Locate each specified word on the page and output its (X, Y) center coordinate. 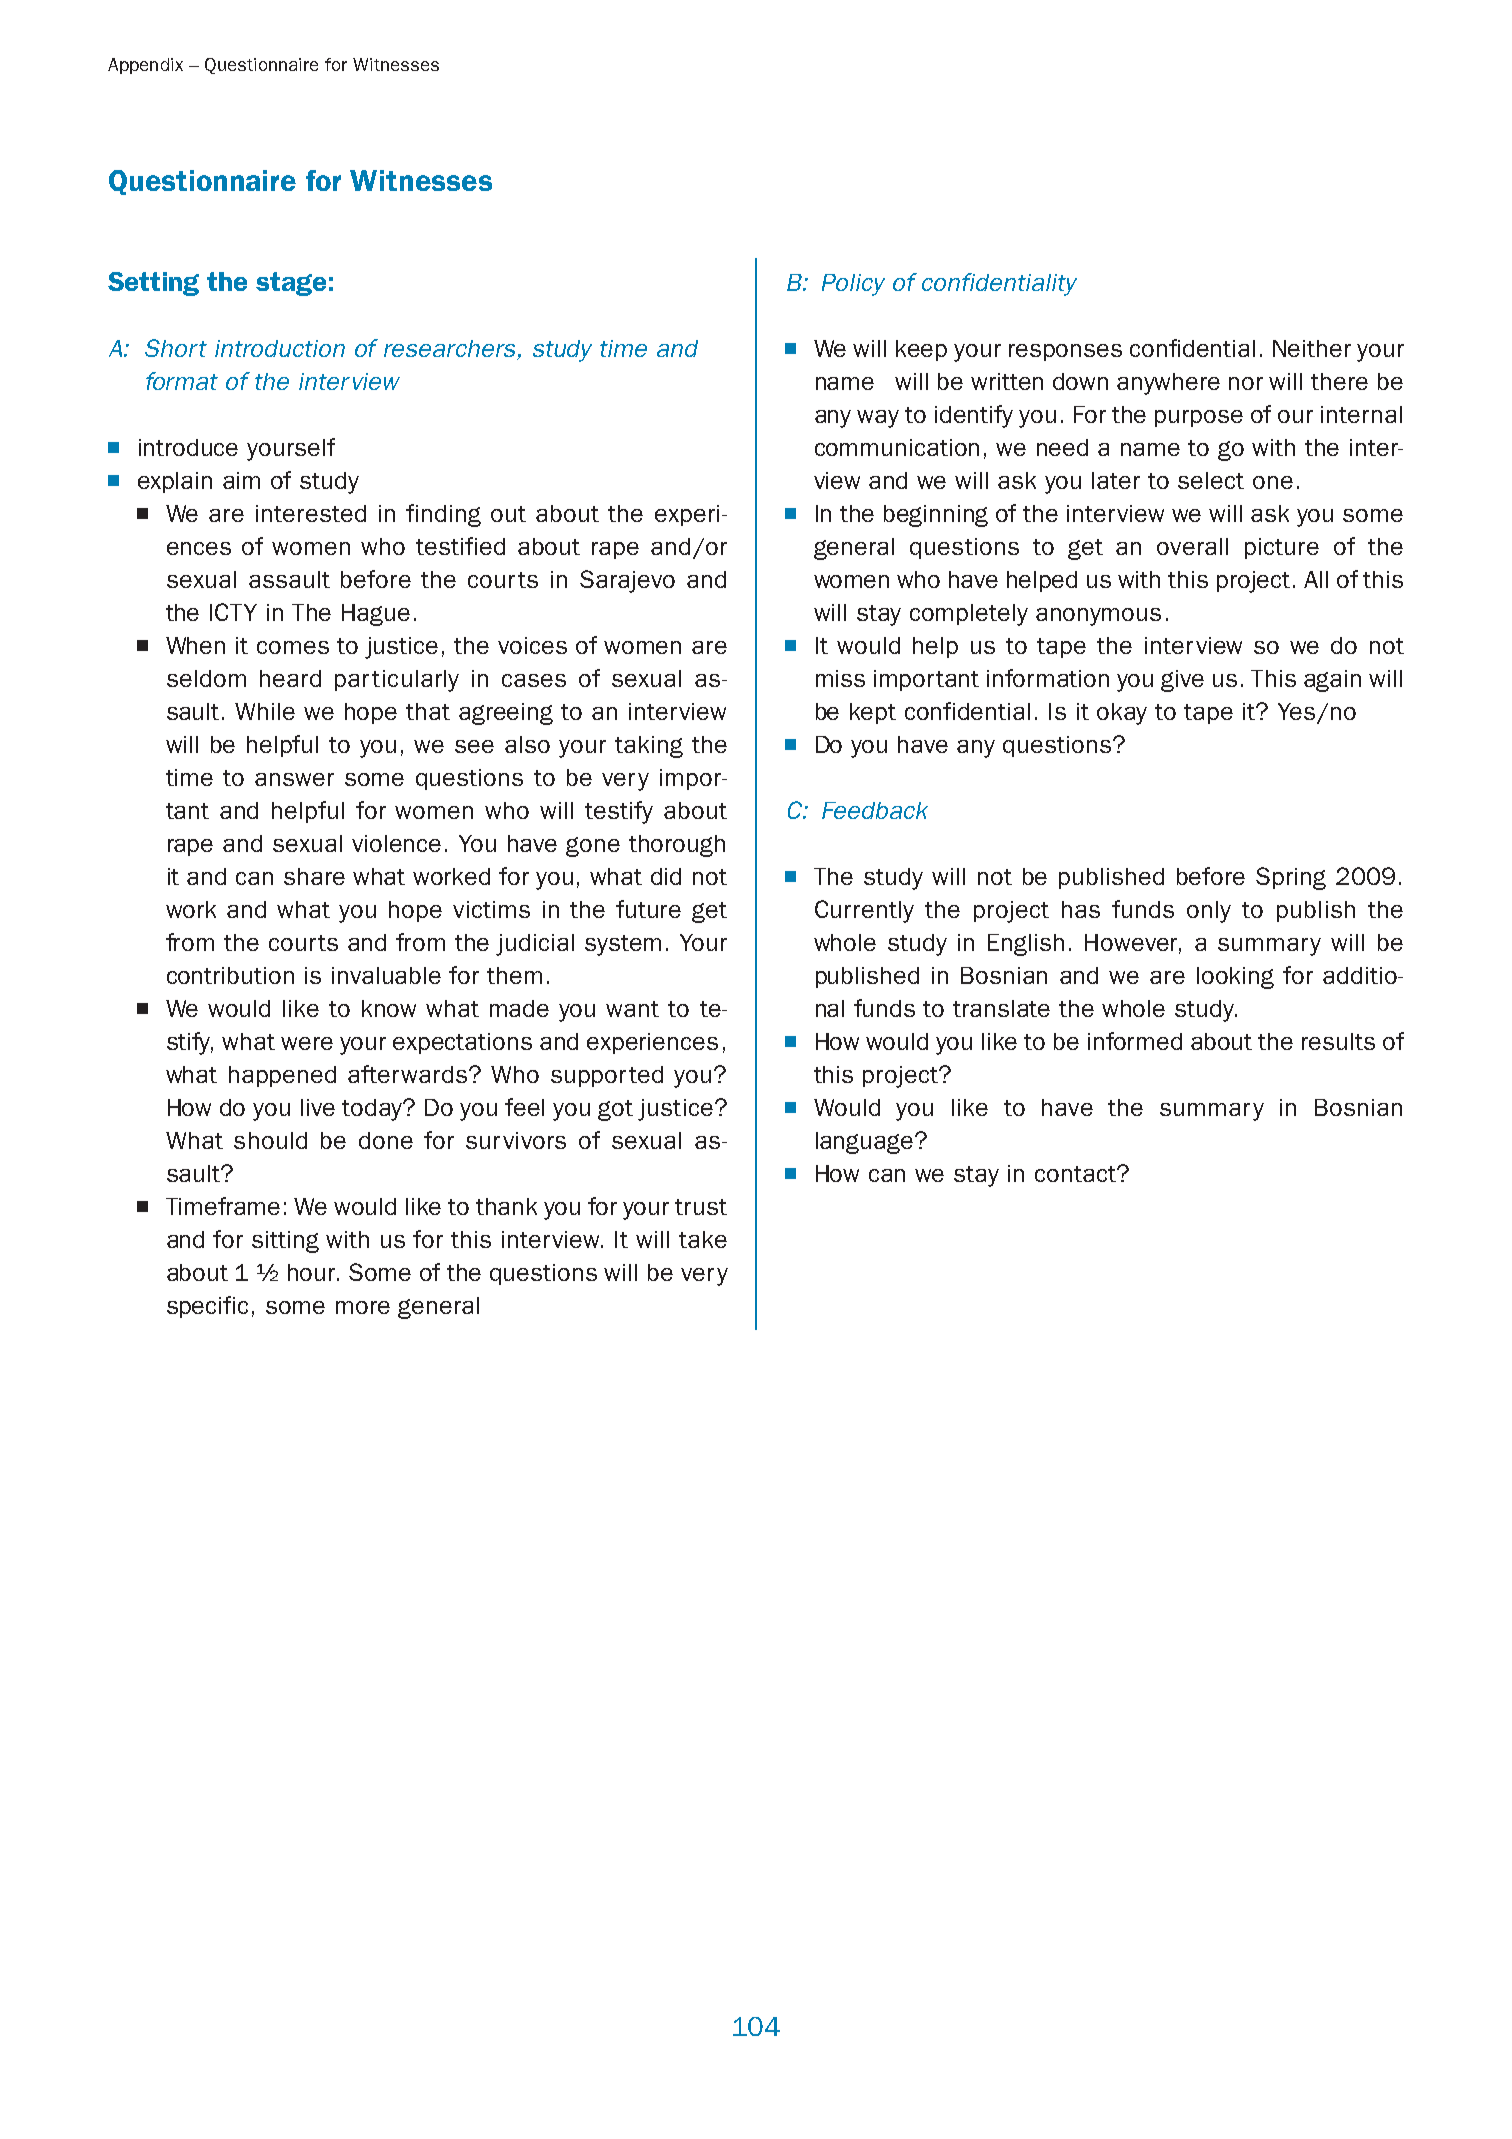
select (1211, 480)
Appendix (145, 66)
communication (897, 447)
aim (241, 480)
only (1209, 912)
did (666, 876)
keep (921, 350)
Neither (1312, 348)
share (314, 876)
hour (313, 1272)
